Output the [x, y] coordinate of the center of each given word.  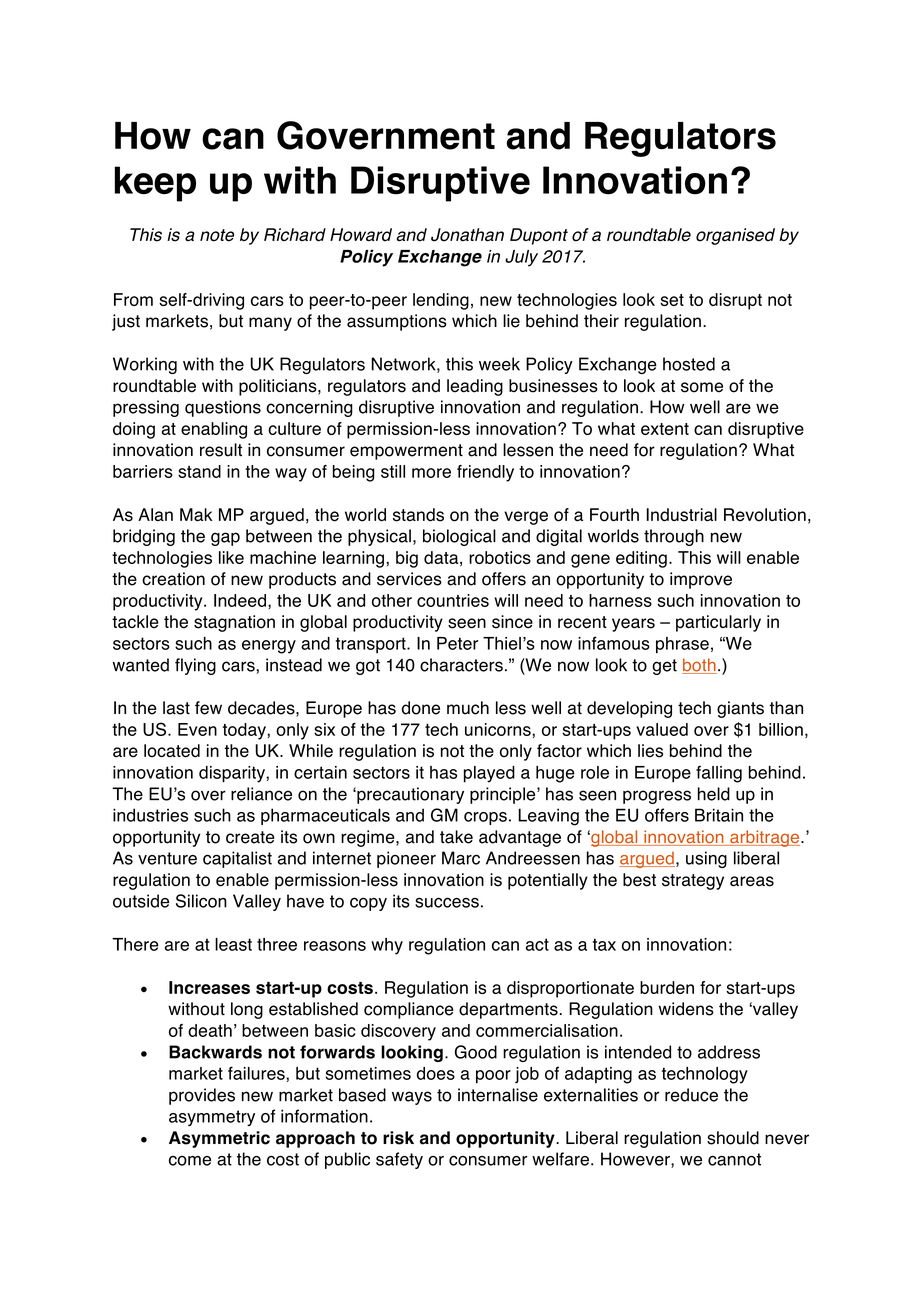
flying [195, 666]
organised [735, 236]
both [699, 666]
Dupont [539, 236]
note [217, 235]
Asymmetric [219, 1139]
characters [461, 665]
